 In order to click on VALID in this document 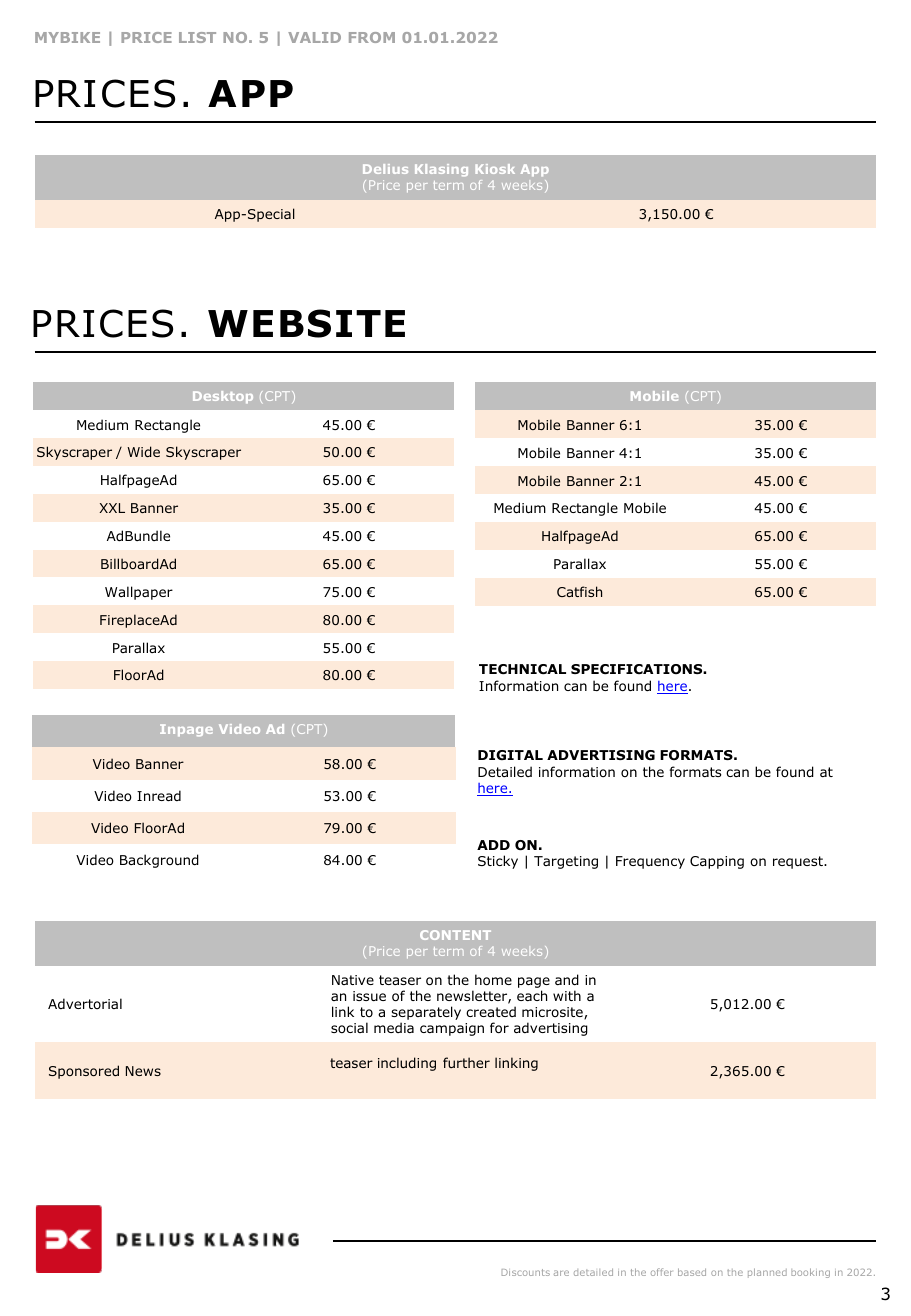, I will do `click(314, 37)`.
